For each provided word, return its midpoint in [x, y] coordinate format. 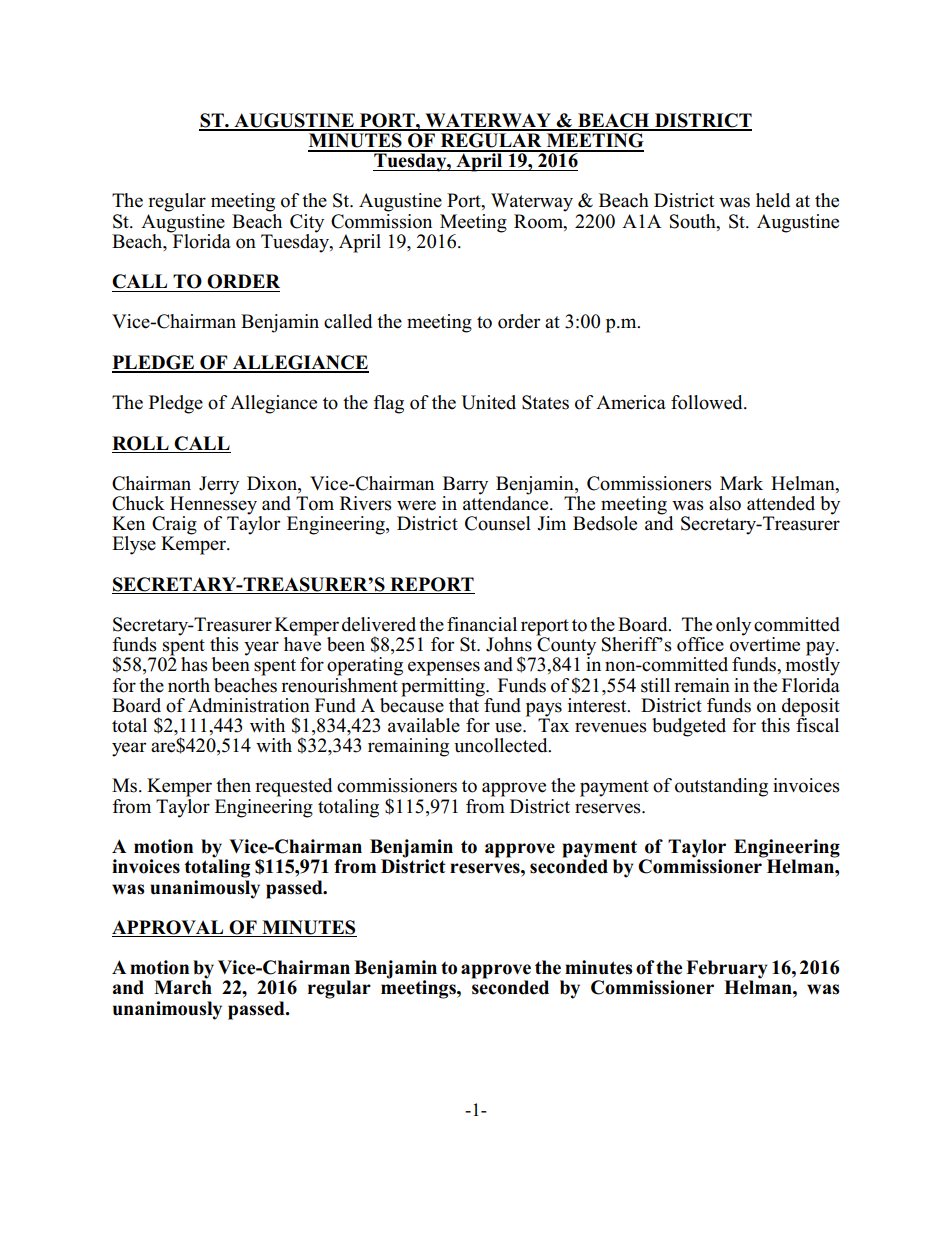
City [307, 223]
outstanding [721, 787]
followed [708, 402]
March [183, 987]
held [773, 200]
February [727, 970]
